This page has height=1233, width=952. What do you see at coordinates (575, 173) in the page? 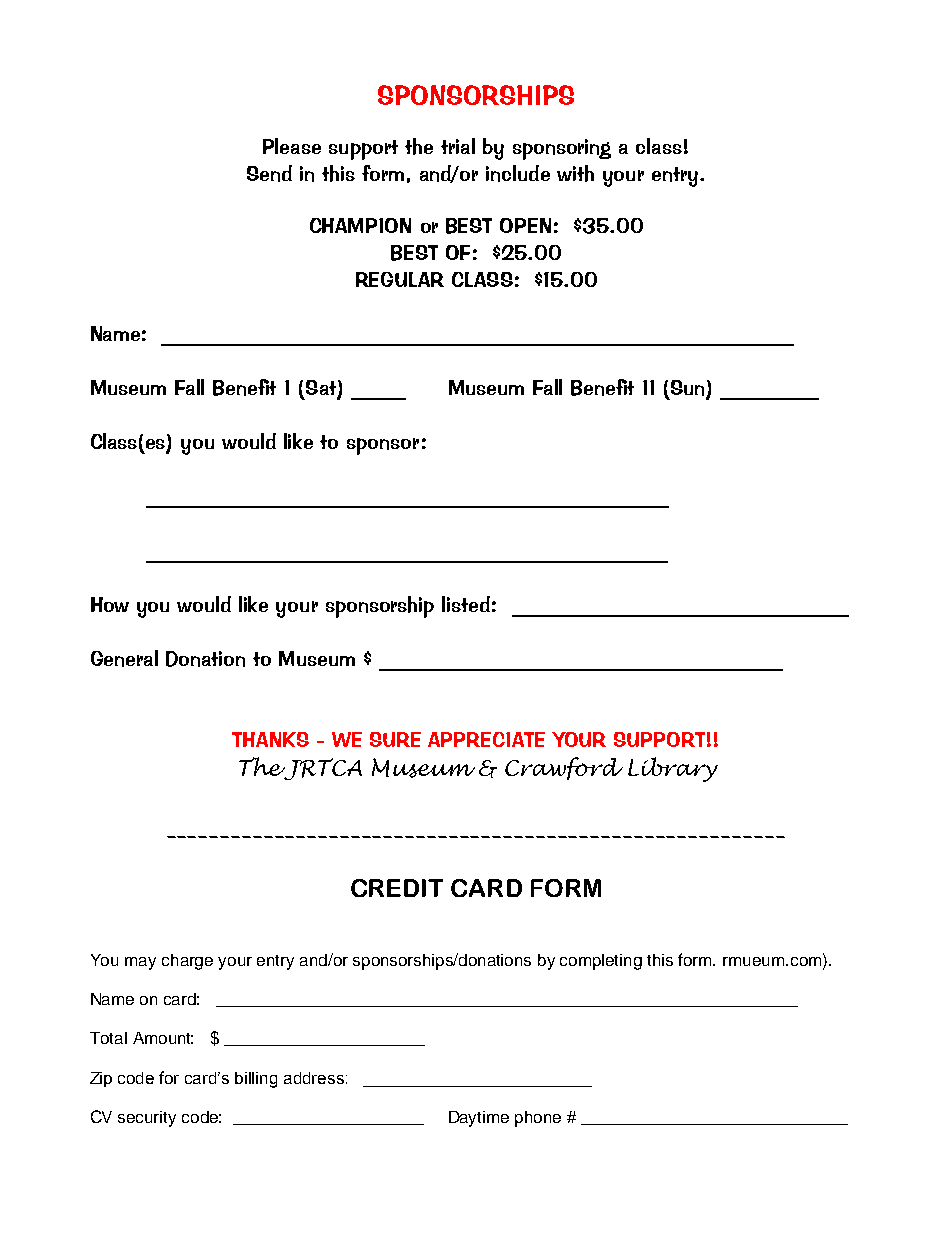
I see `with` at bounding box center [575, 173].
